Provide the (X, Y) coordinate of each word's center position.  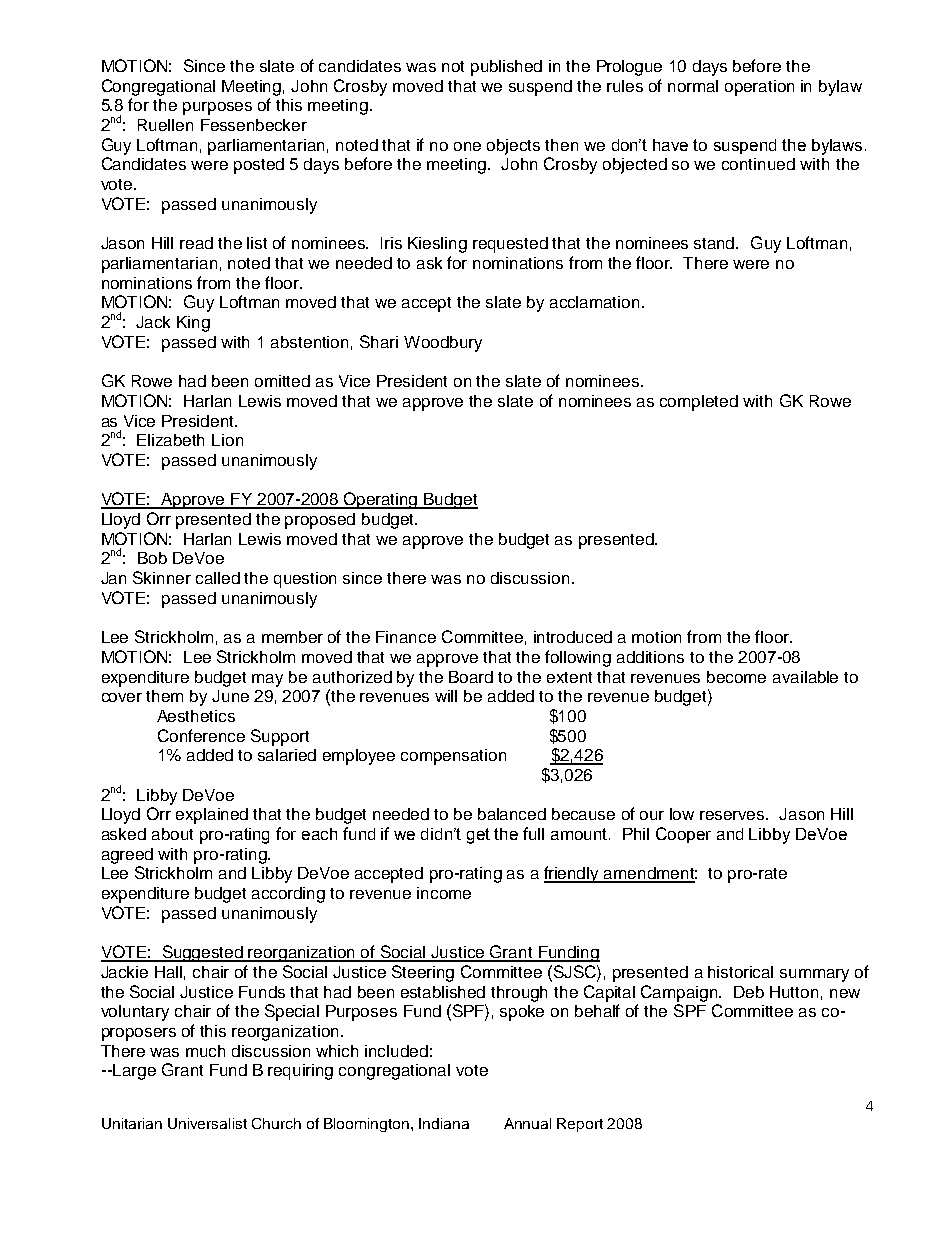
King (193, 324)
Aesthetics (196, 716)
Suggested (202, 953)
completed (699, 403)
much (205, 1051)
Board (471, 677)
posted (259, 166)
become (736, 677)
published (506, 68)
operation (759, 88)
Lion (227, 440)
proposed (320, 521)
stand (715, 243)
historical (740, 972)
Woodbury (443, 344)
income (444, 893)
